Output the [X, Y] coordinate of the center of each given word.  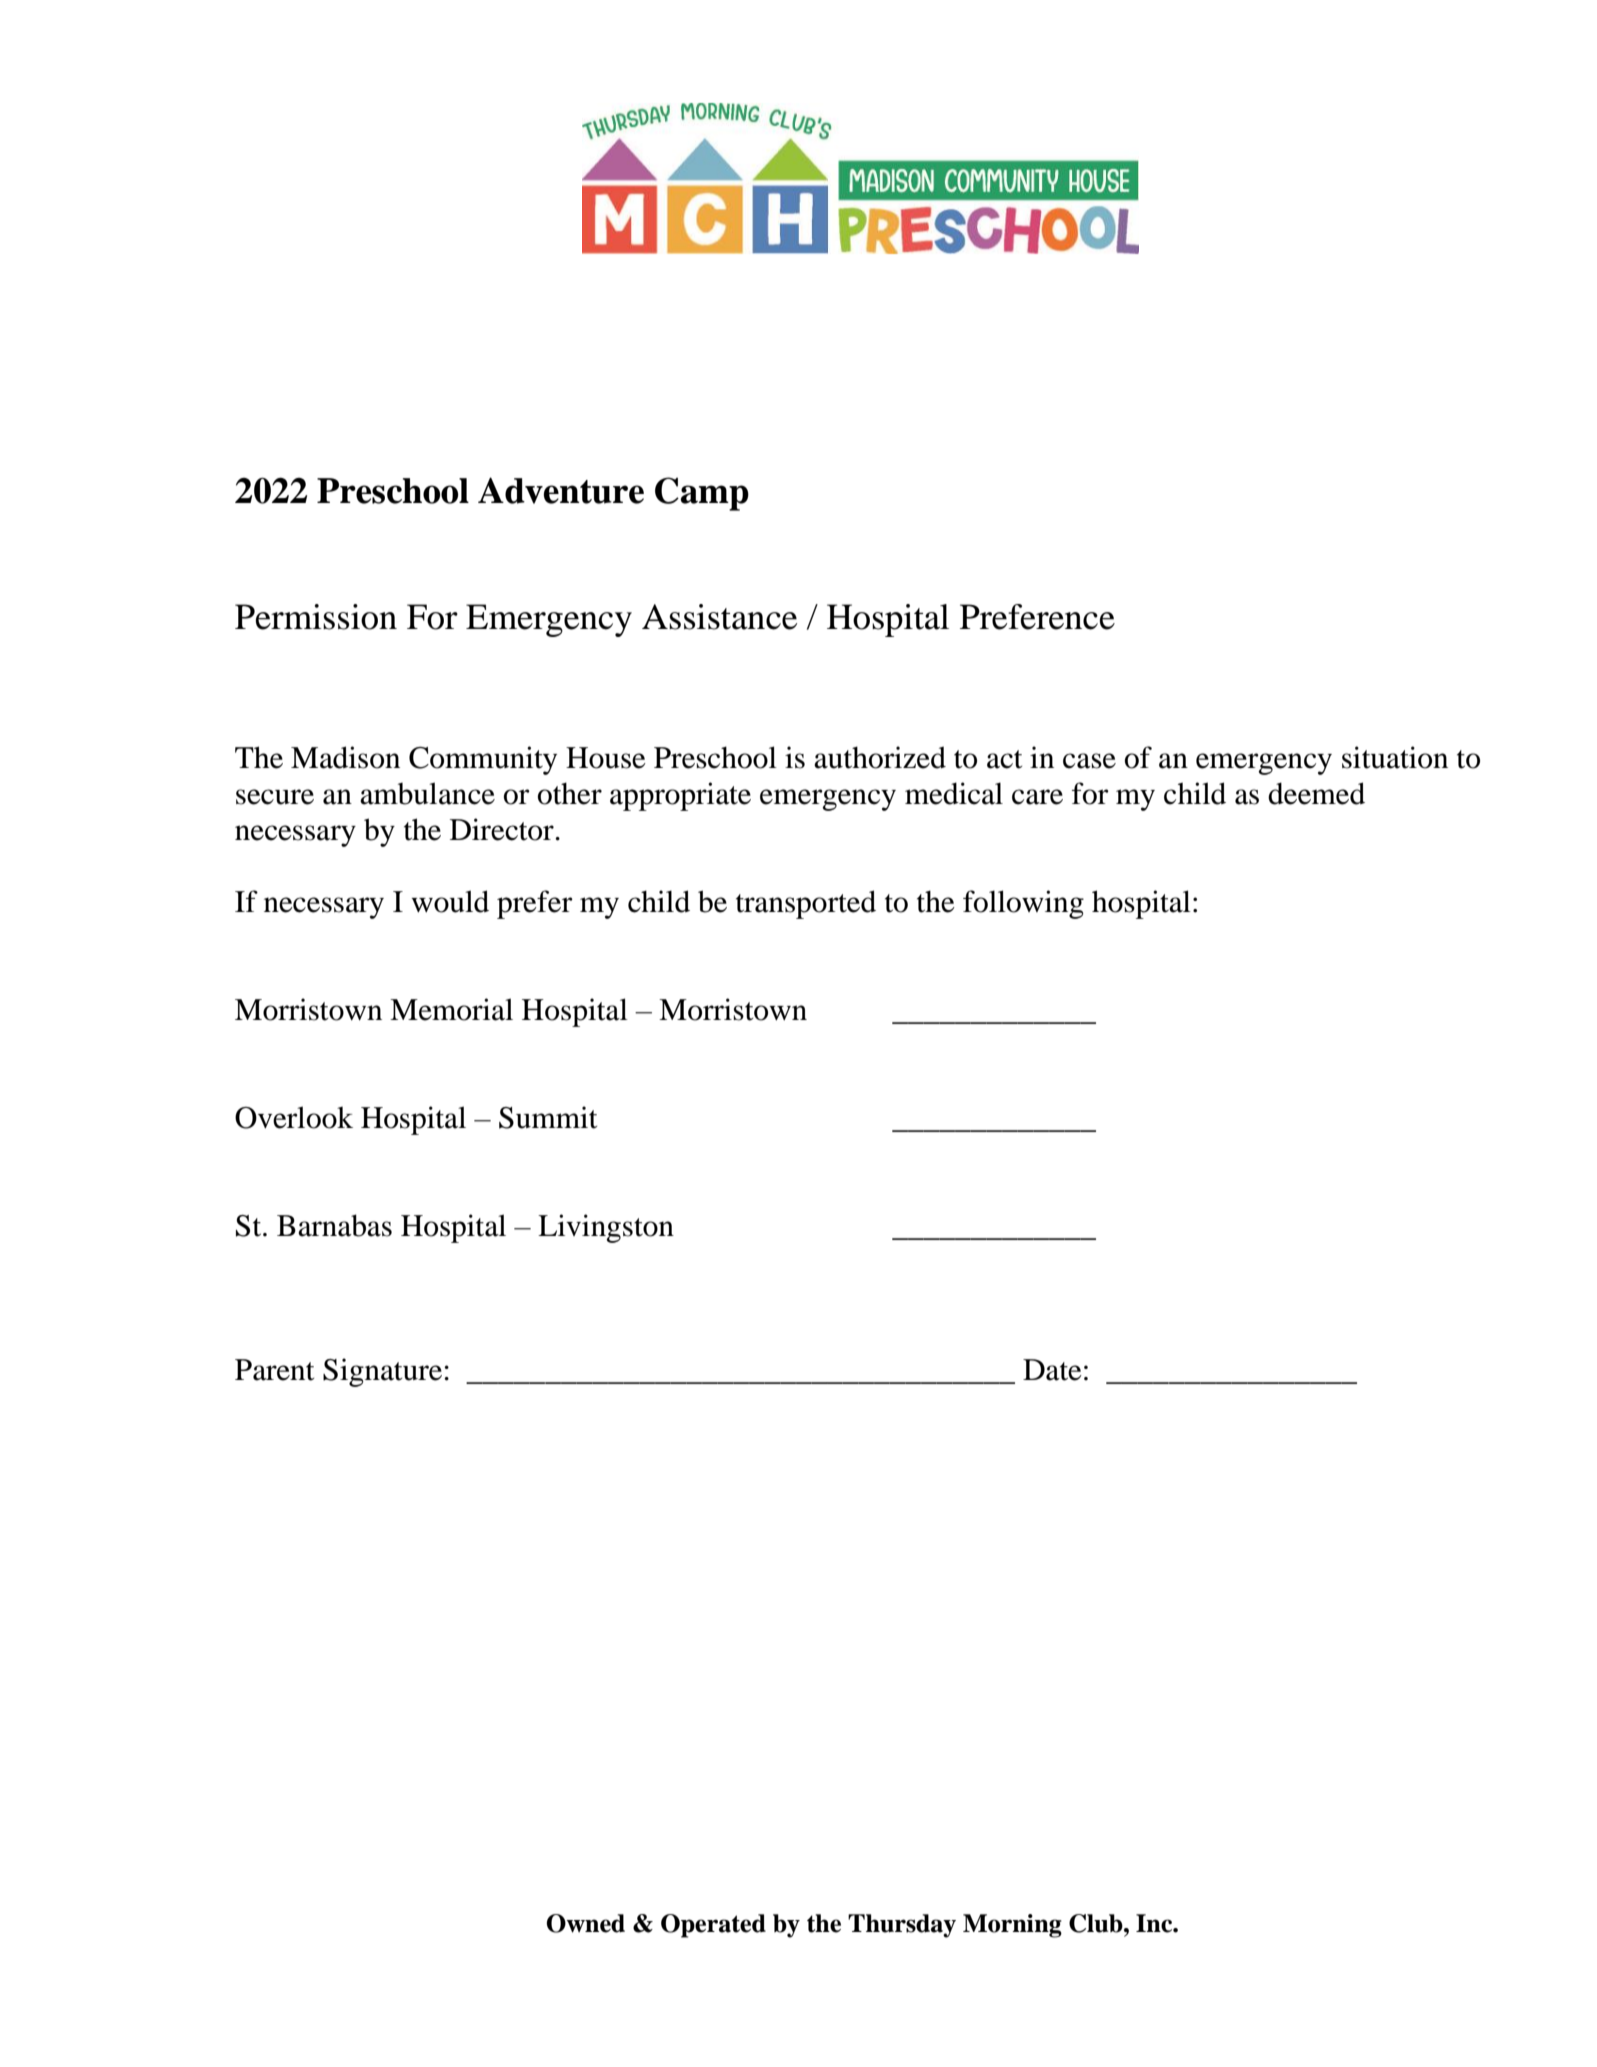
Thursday [902, 1926]
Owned [585, 1923]
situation [1395, 757]
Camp [702, 494]
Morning [1012, 1926]
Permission [316, 617]
